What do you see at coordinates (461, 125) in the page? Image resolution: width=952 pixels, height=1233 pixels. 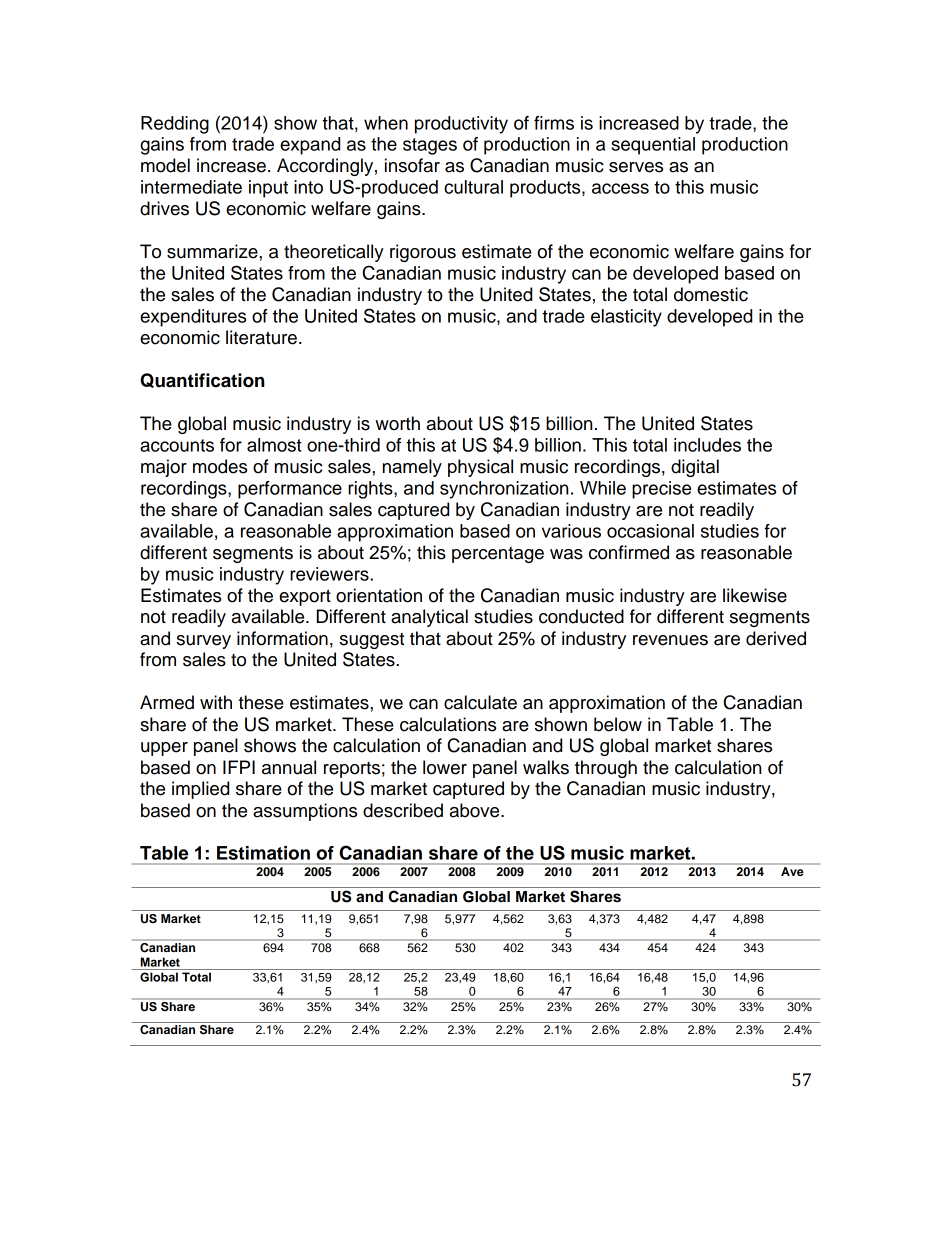 I see `productivity` at bounding box center [461, 125].
